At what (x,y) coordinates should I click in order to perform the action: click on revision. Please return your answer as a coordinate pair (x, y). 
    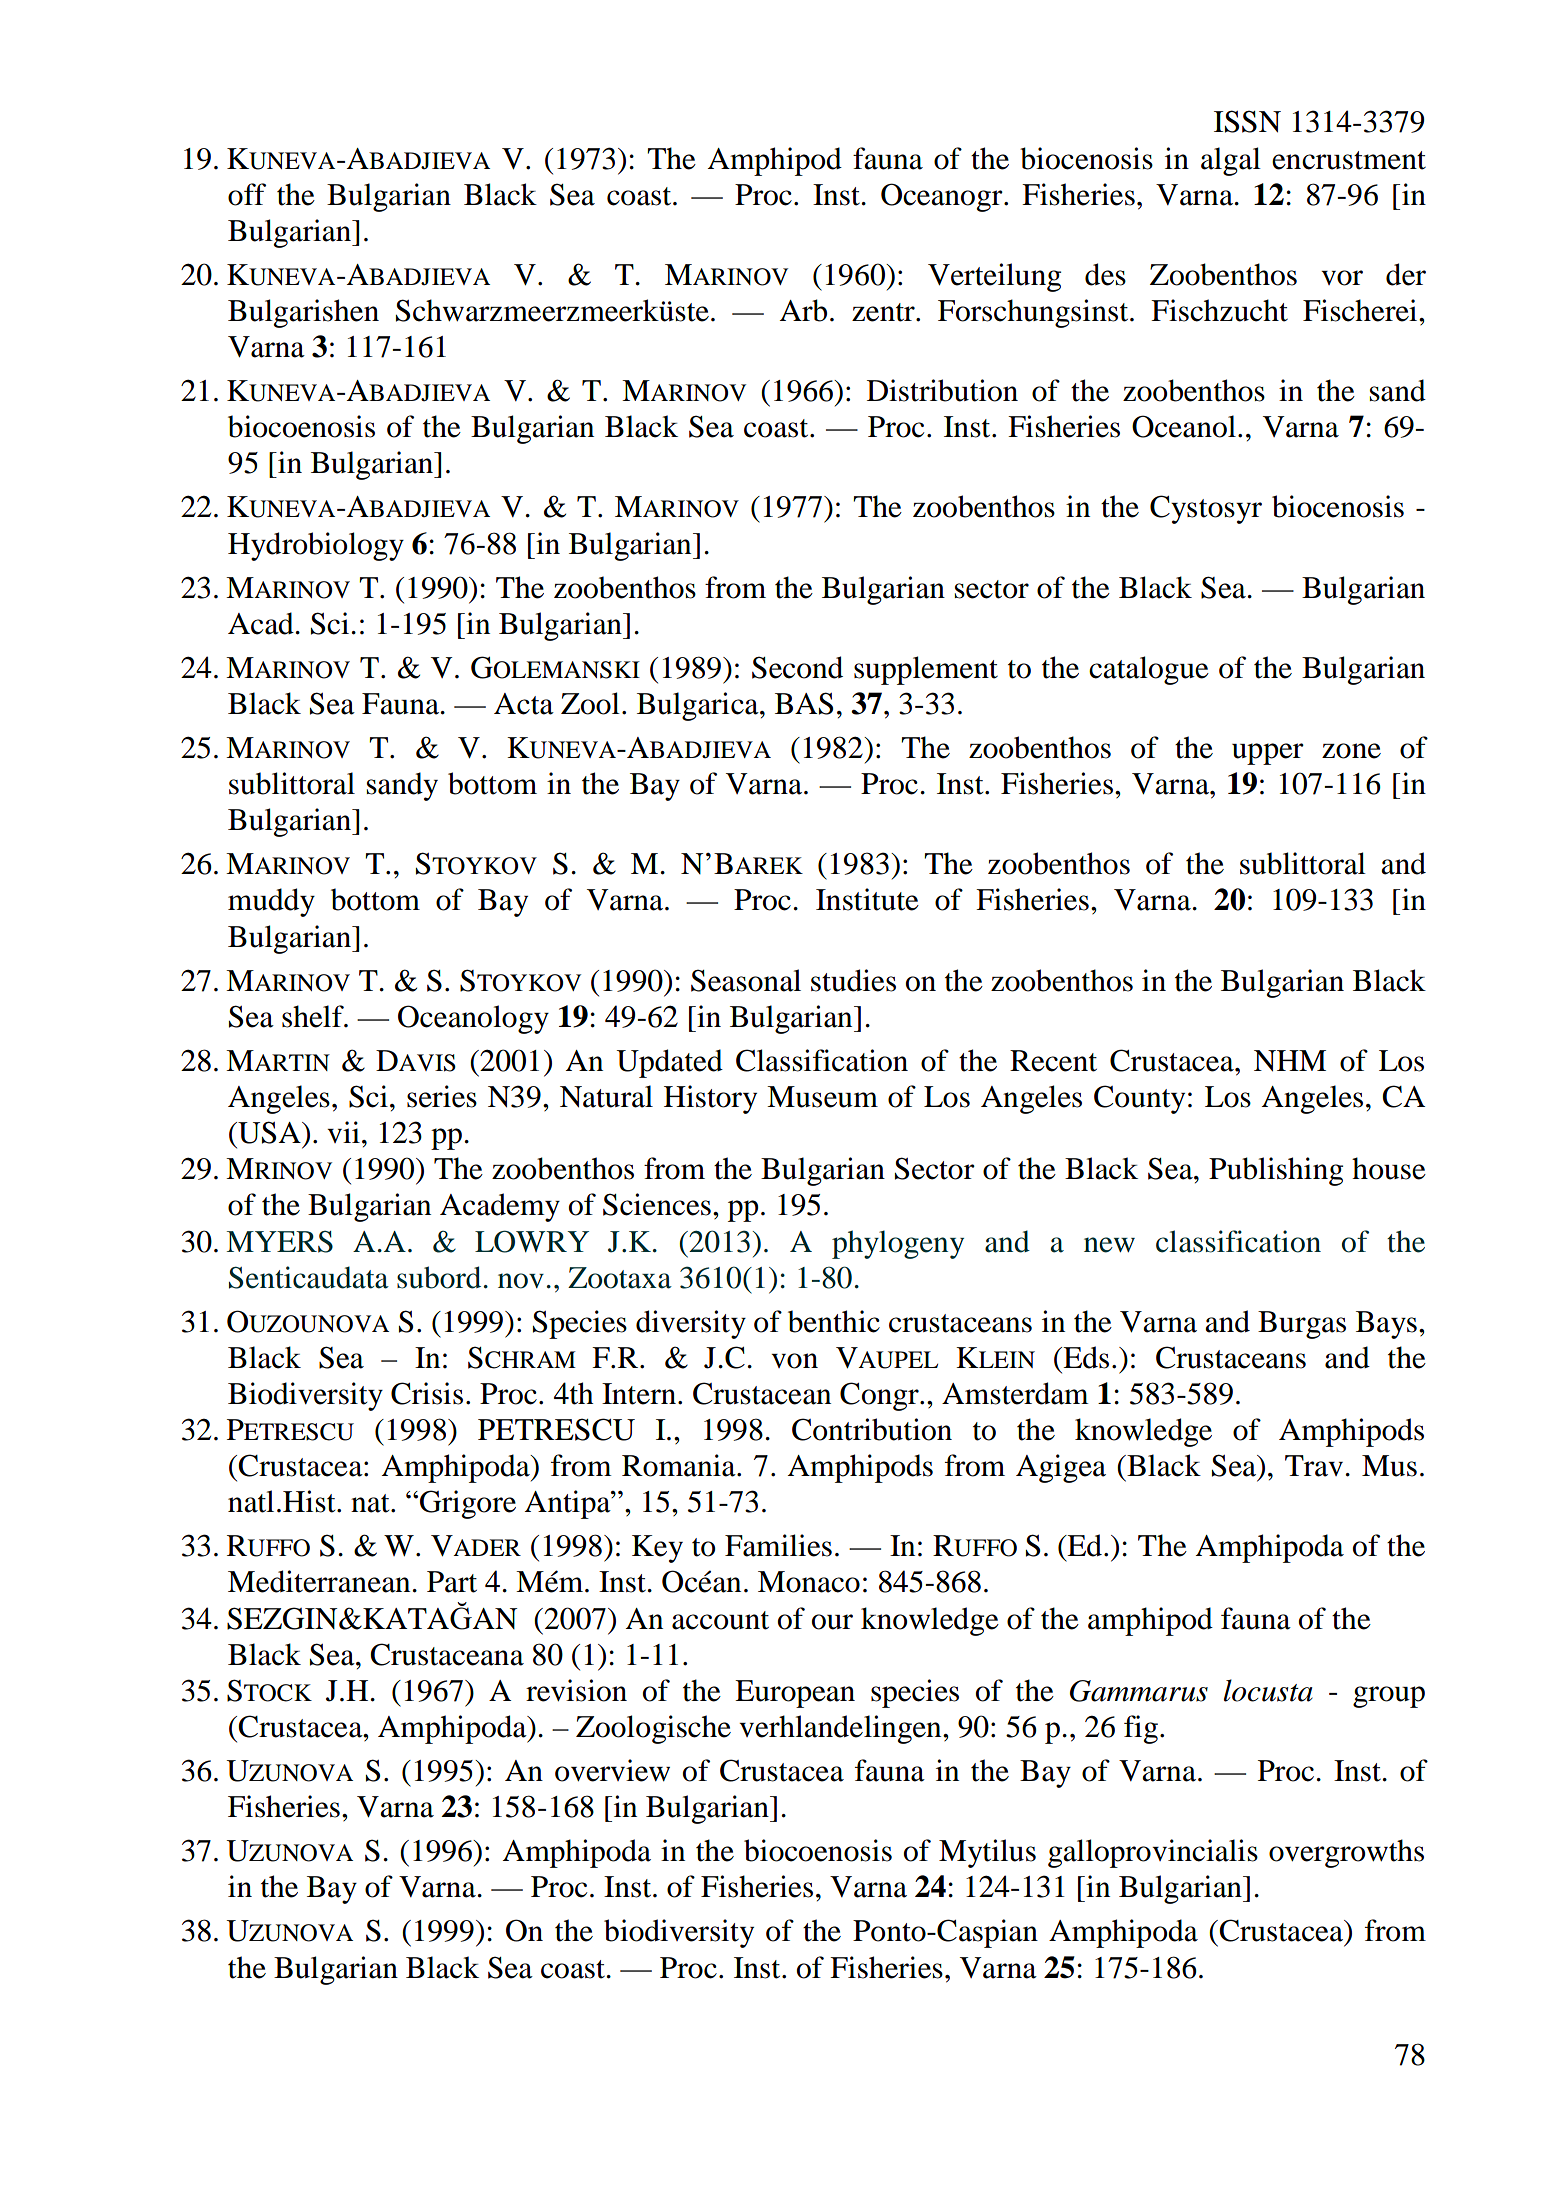
    Looking at the image, I should click on (576, 1690).
